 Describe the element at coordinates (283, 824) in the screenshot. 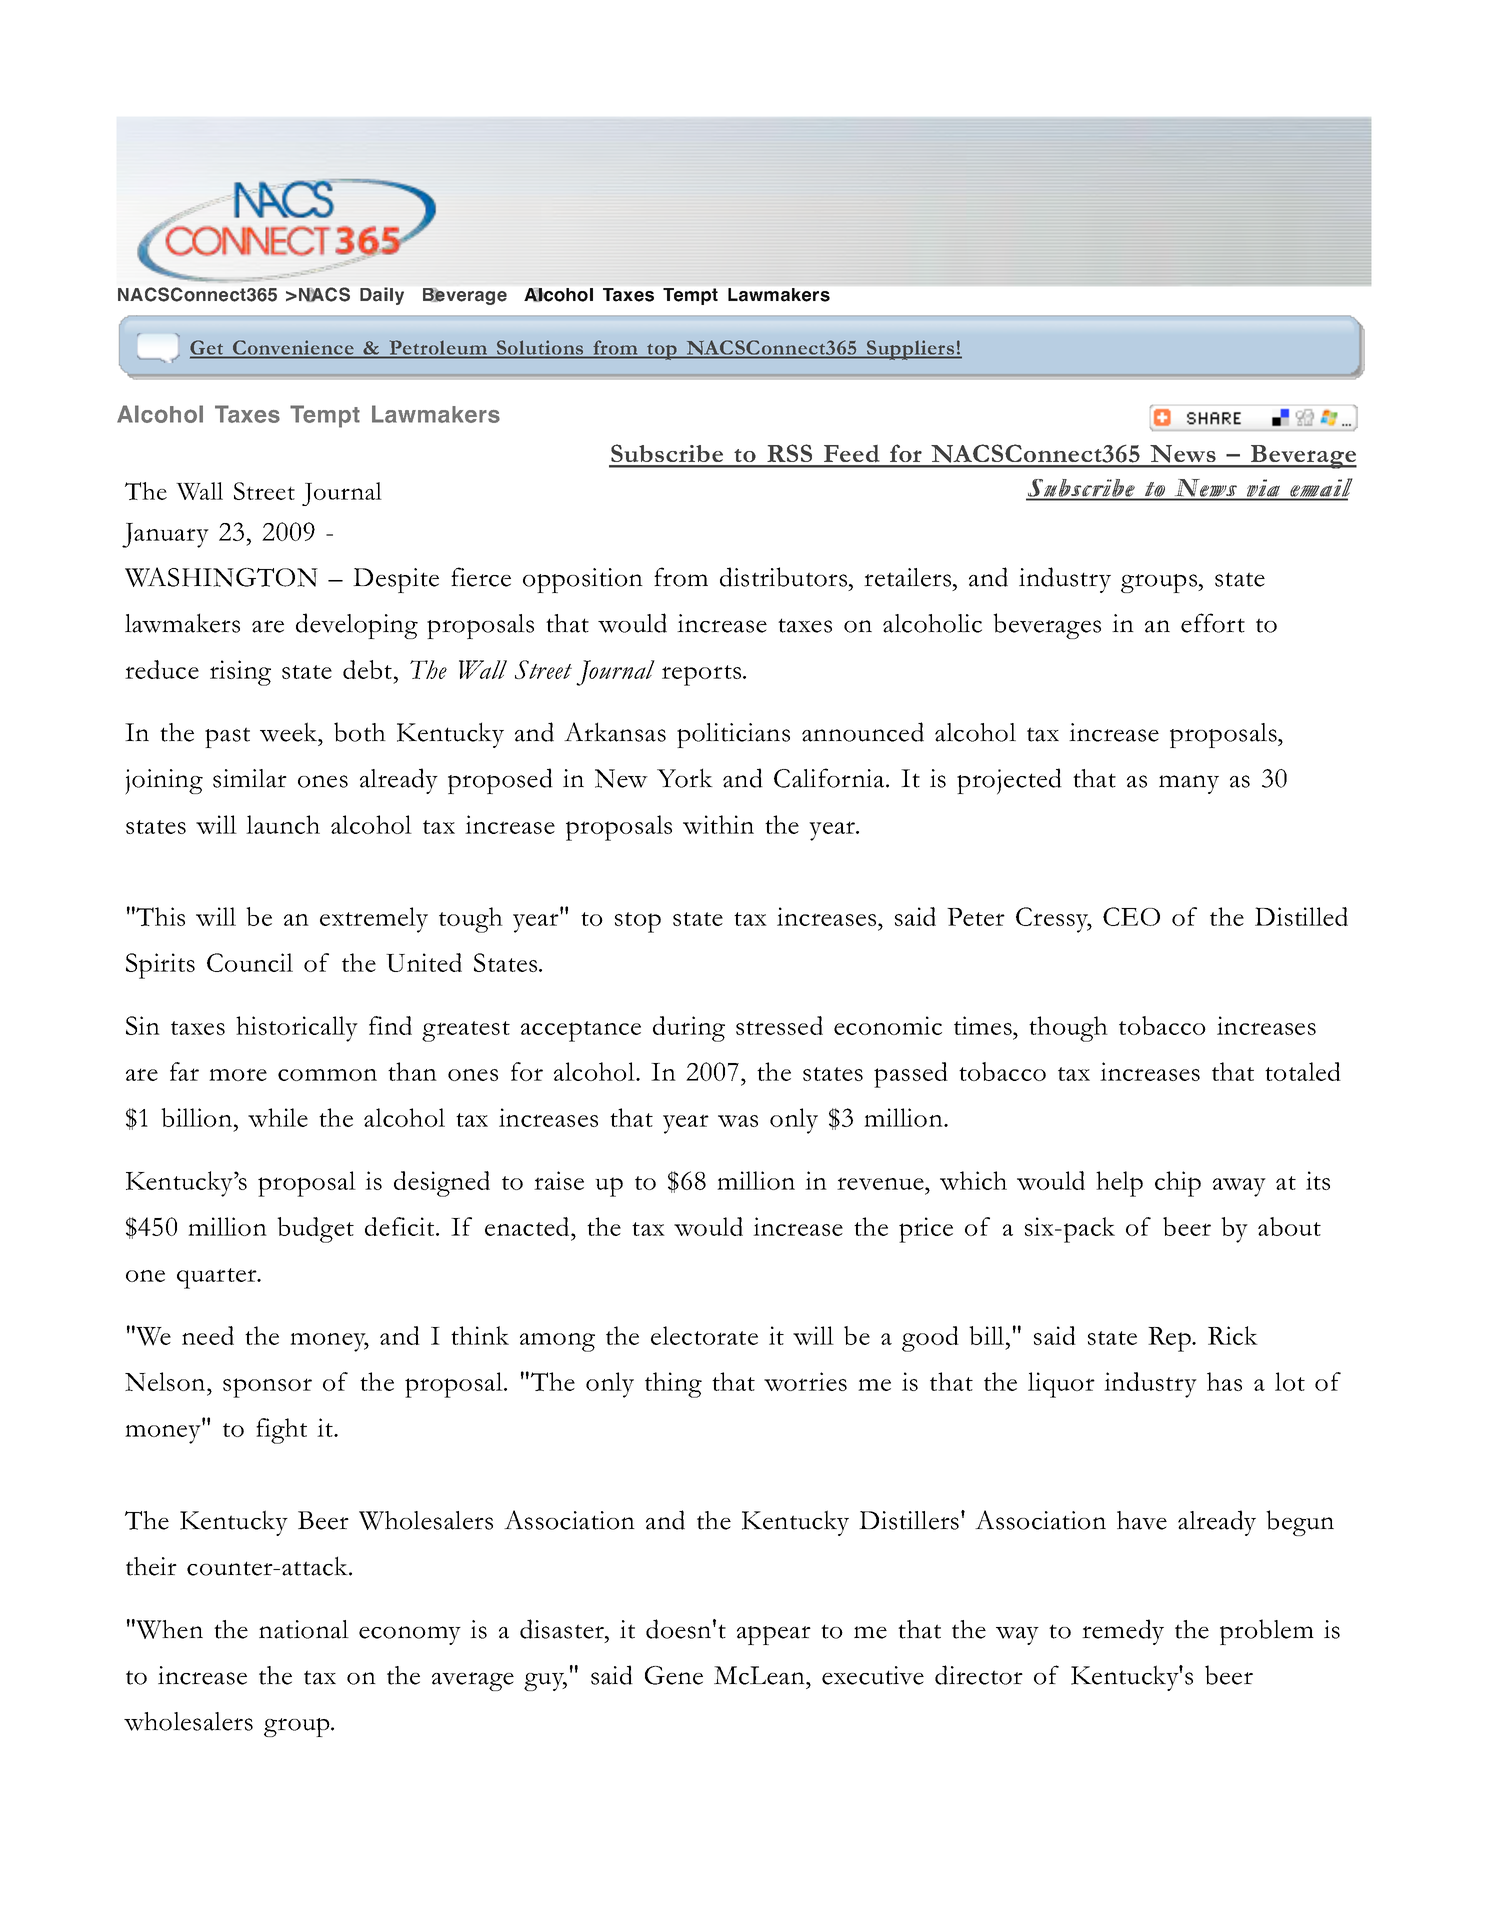

I see `launch` at that location.
